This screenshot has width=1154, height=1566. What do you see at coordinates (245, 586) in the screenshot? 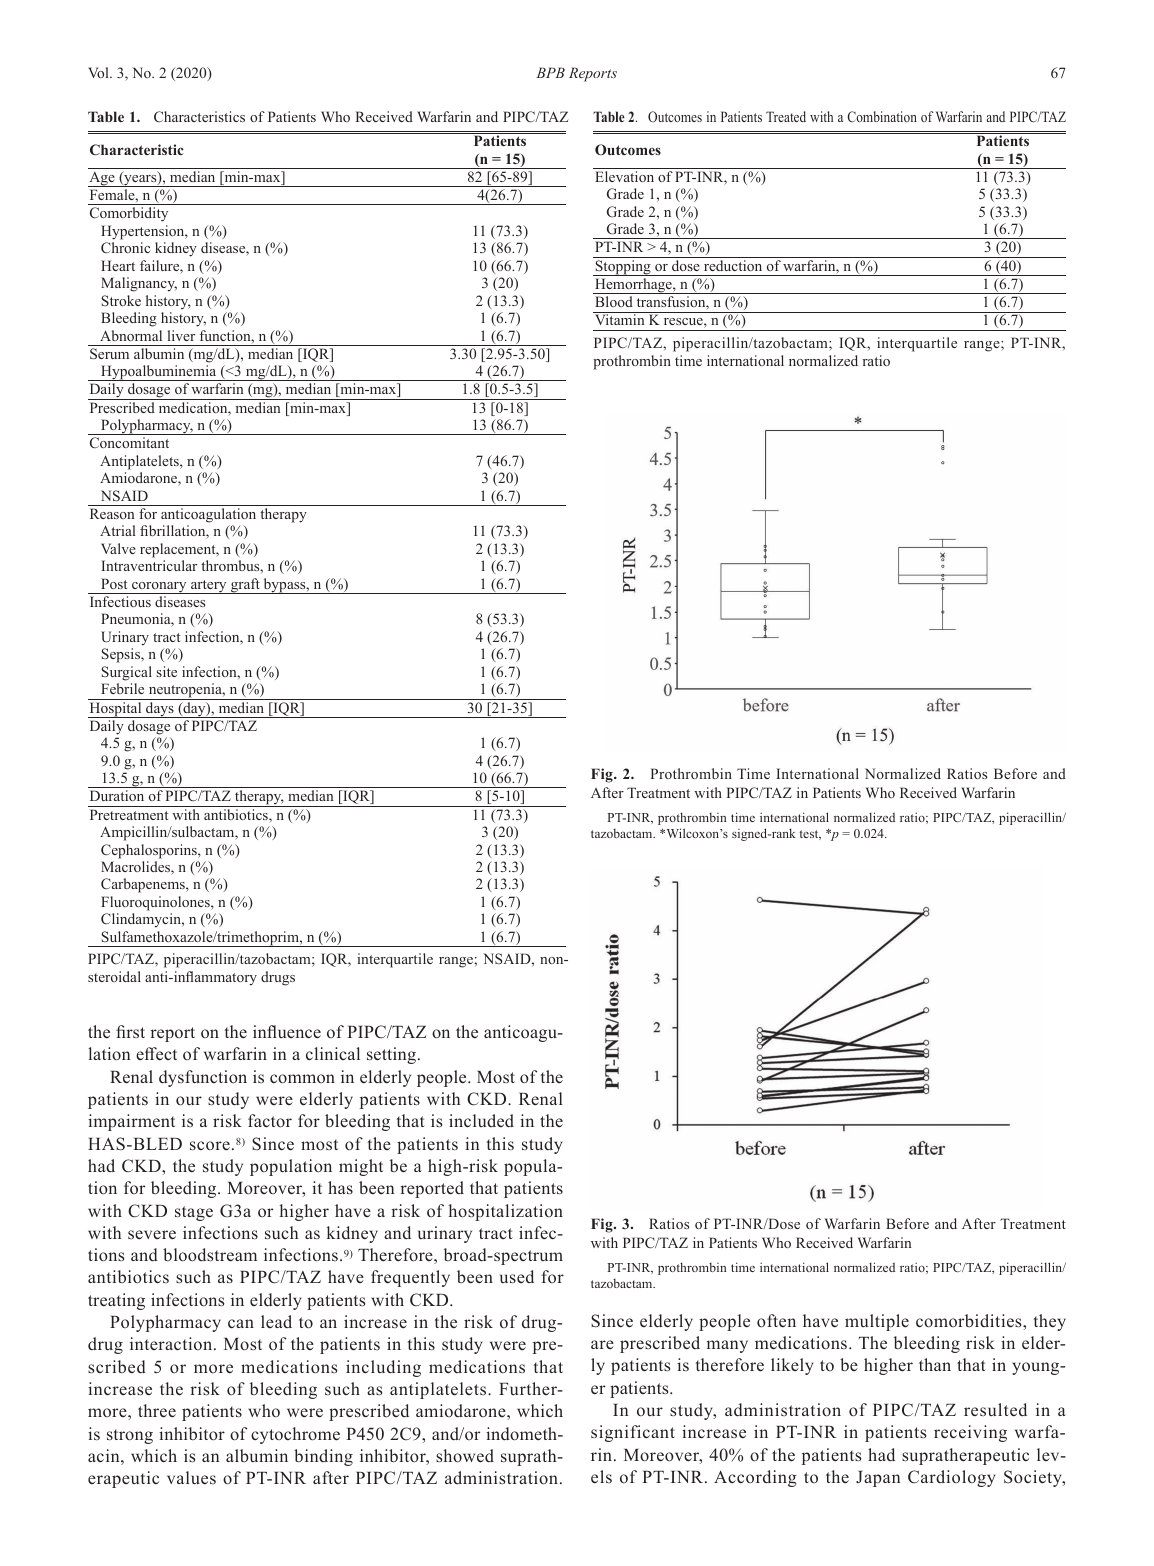
I see `graft` at bounding box center [245, 586].
